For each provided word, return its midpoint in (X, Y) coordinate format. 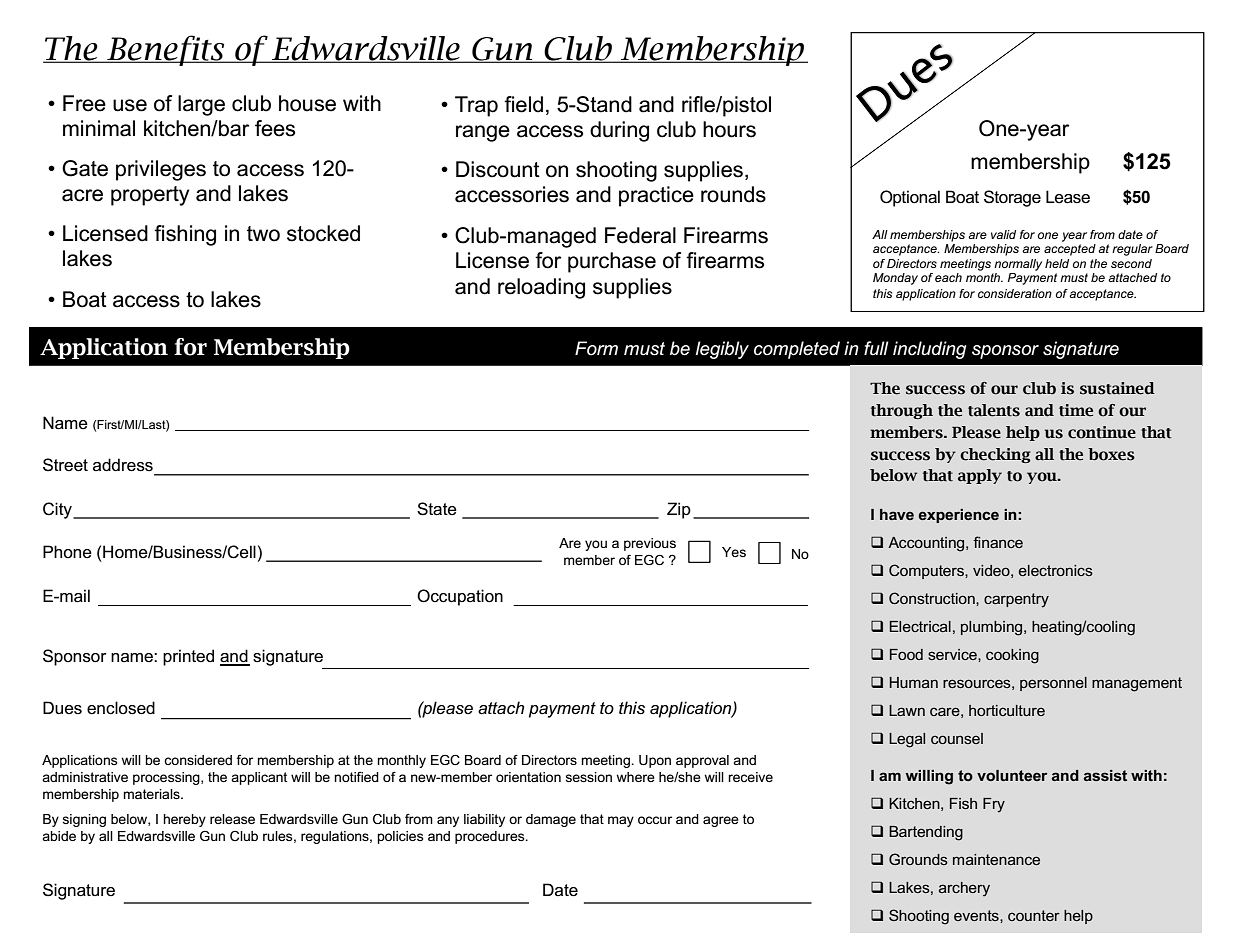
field (523, 104)
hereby (184, 820)
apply (980, 476)
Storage (1012, 198)
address (123, 465)
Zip (679, 510)
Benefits (166, 50)
